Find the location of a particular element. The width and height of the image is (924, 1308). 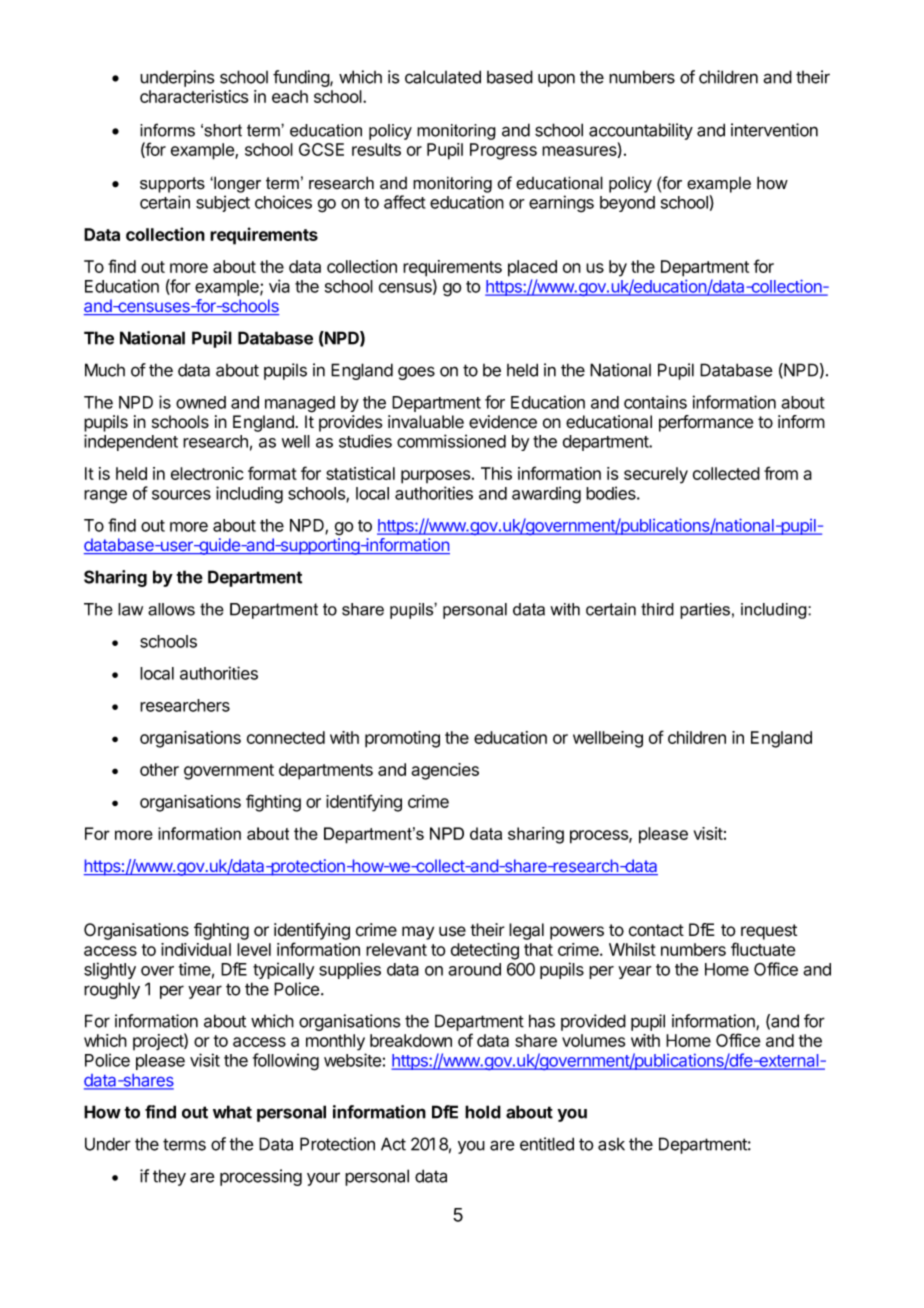

goes is located at coordinates (416, 373).
